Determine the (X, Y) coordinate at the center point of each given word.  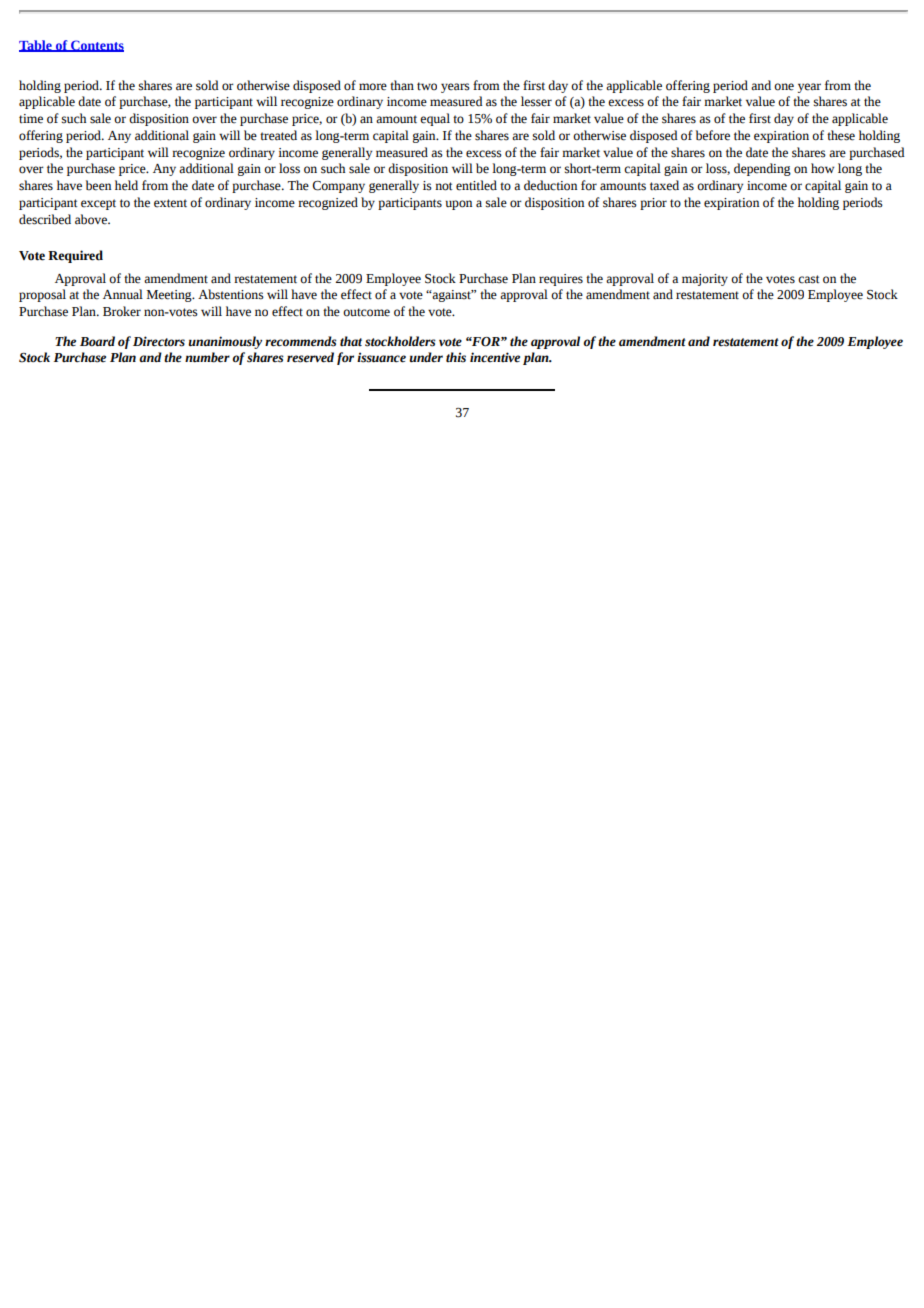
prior (653, 204)
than (402, 85)
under (426, 357)
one (784, 87)
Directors (159, 341)
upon (459, 205)
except (98, 204)
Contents (96, 46)
